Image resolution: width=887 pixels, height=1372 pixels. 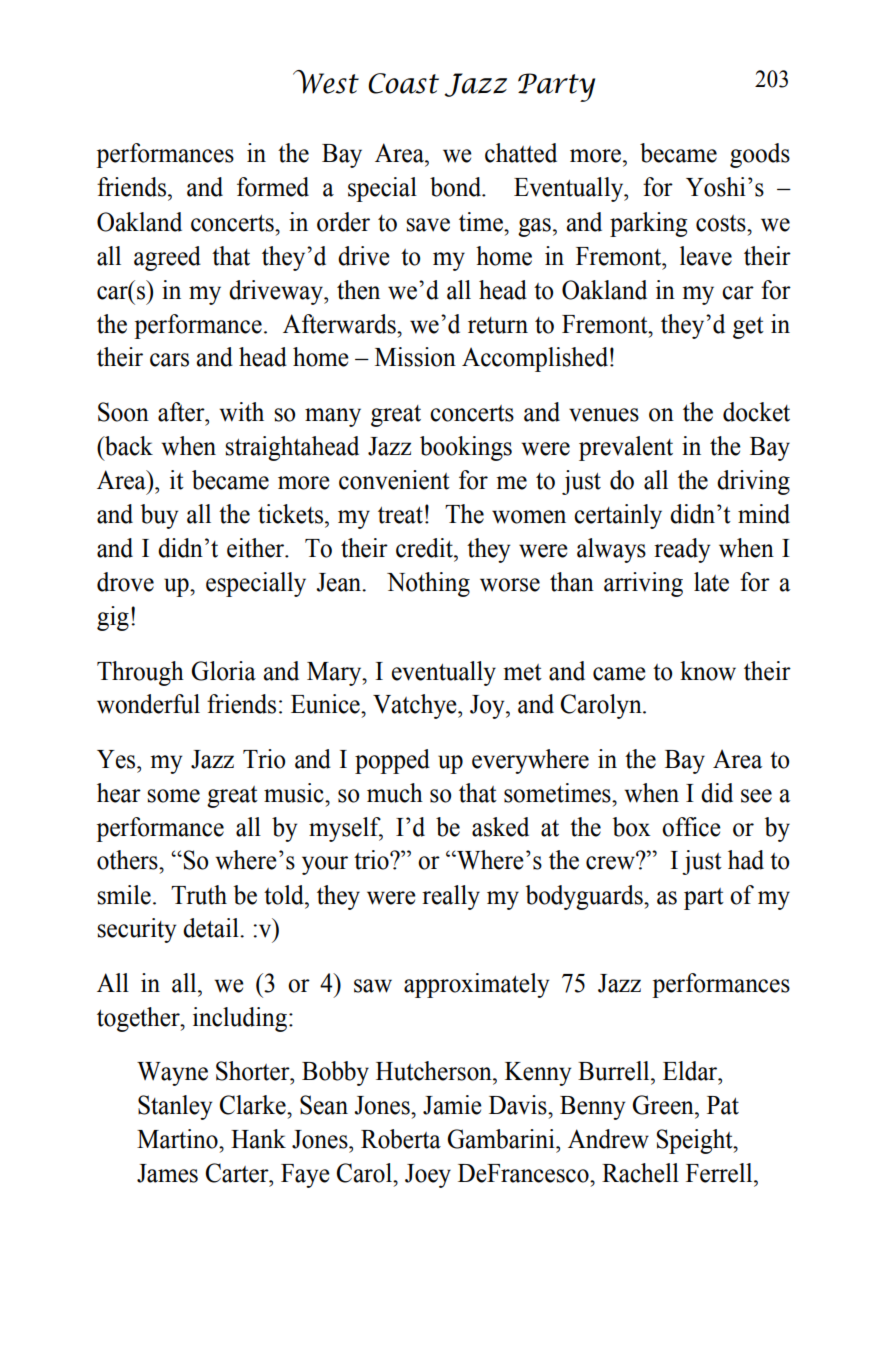 What do you see at coordinates (273, 187) in the document?
I see `formed` at bounding box center [273, 187].
